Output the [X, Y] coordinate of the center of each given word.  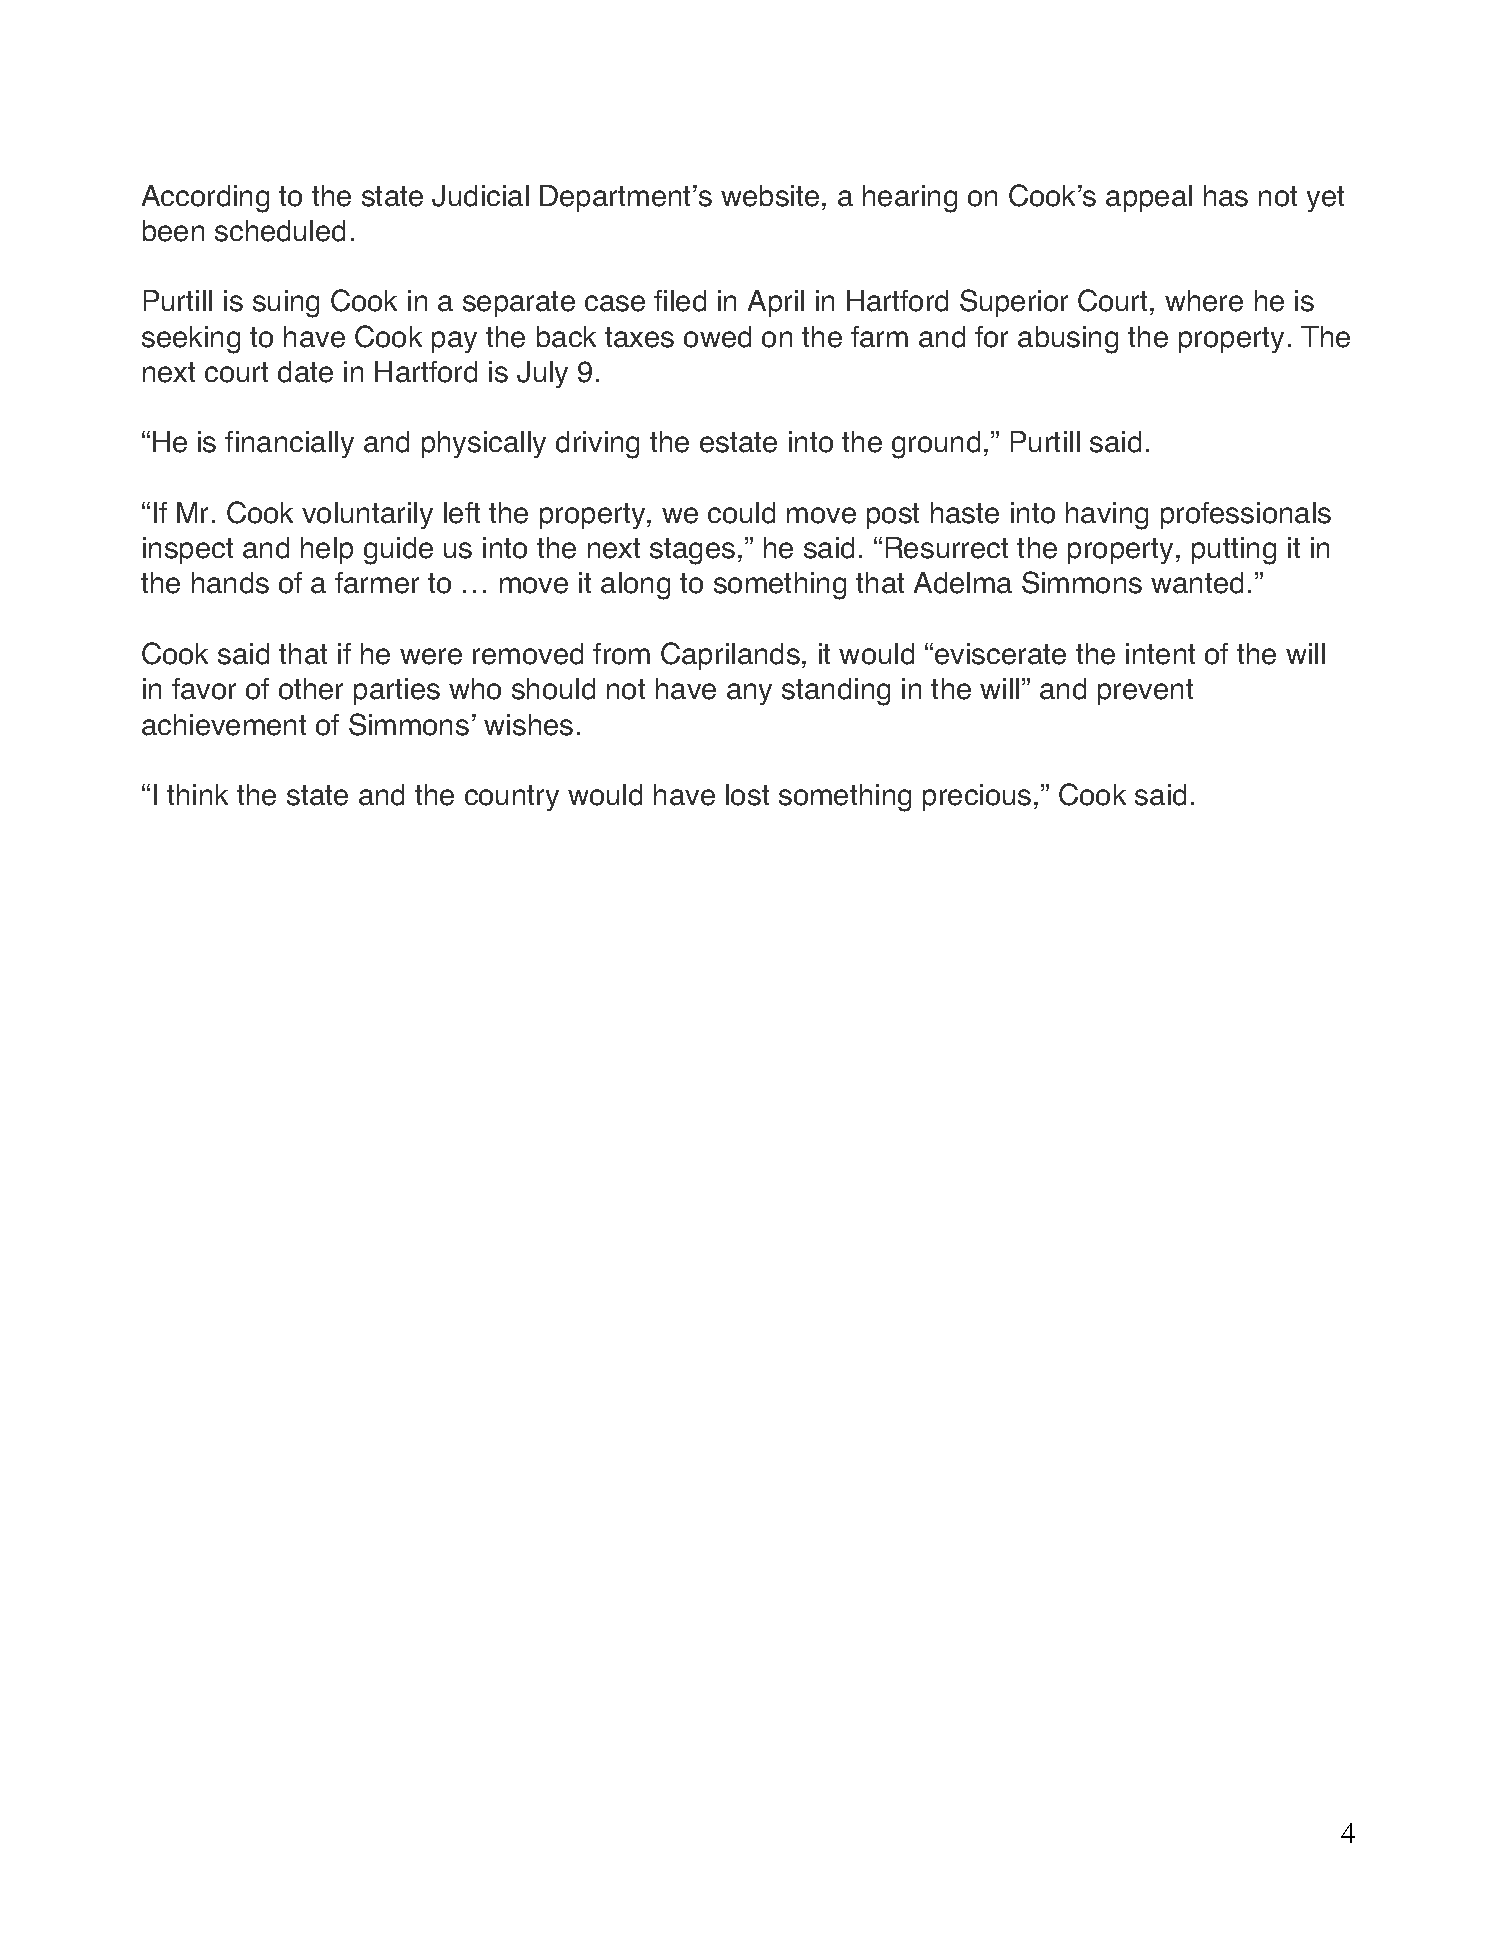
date [305, 372]
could [741, 513]
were [431, 656]
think [197, 794]
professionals [1246, 515]
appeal [1149, 198]
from [621, 654]
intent [1160, 654]
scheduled [280, 231]
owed [717, 337]
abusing [1068, 340]
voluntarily [367, 515]
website [770, 196]
